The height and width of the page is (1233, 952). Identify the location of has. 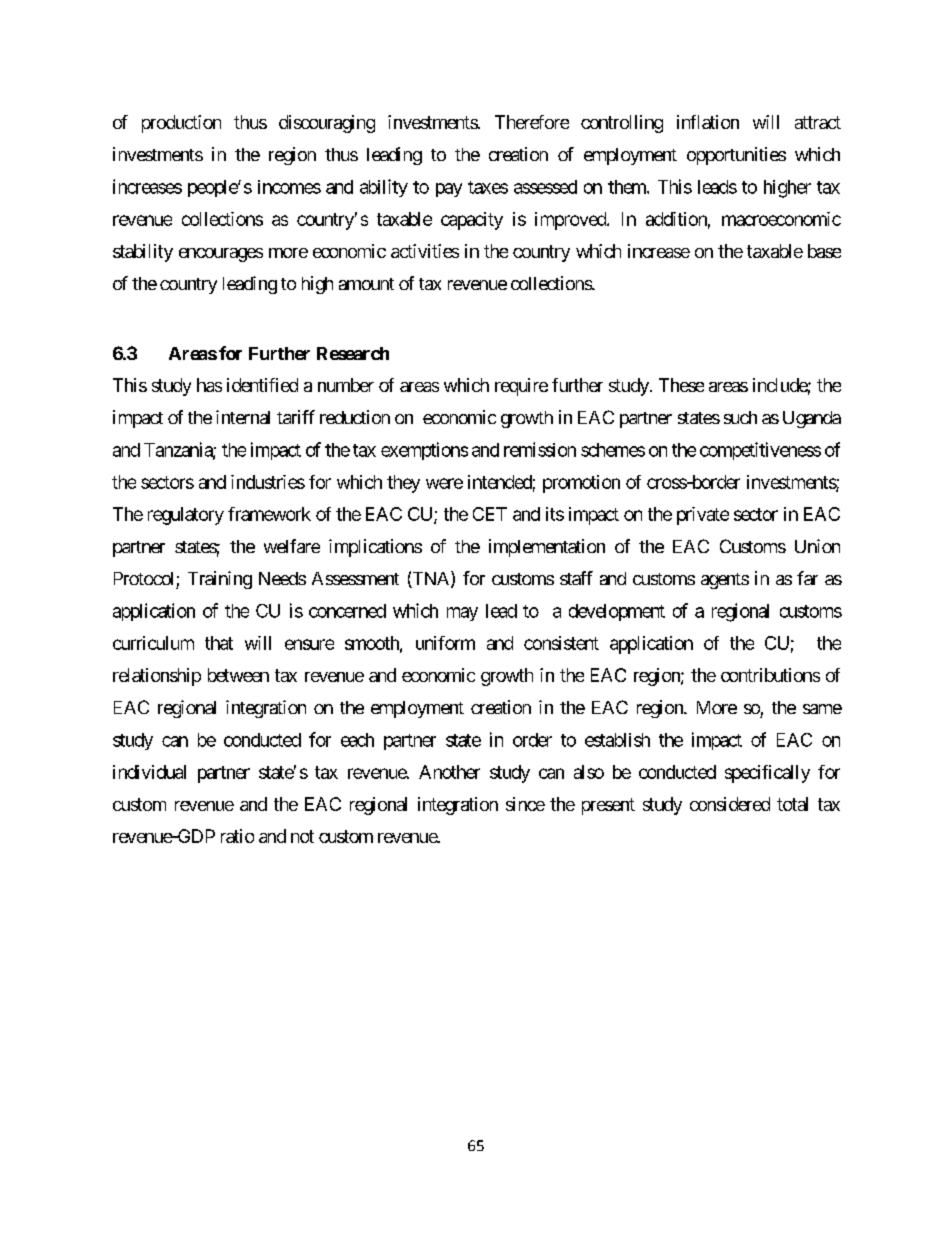
(209, 385).
